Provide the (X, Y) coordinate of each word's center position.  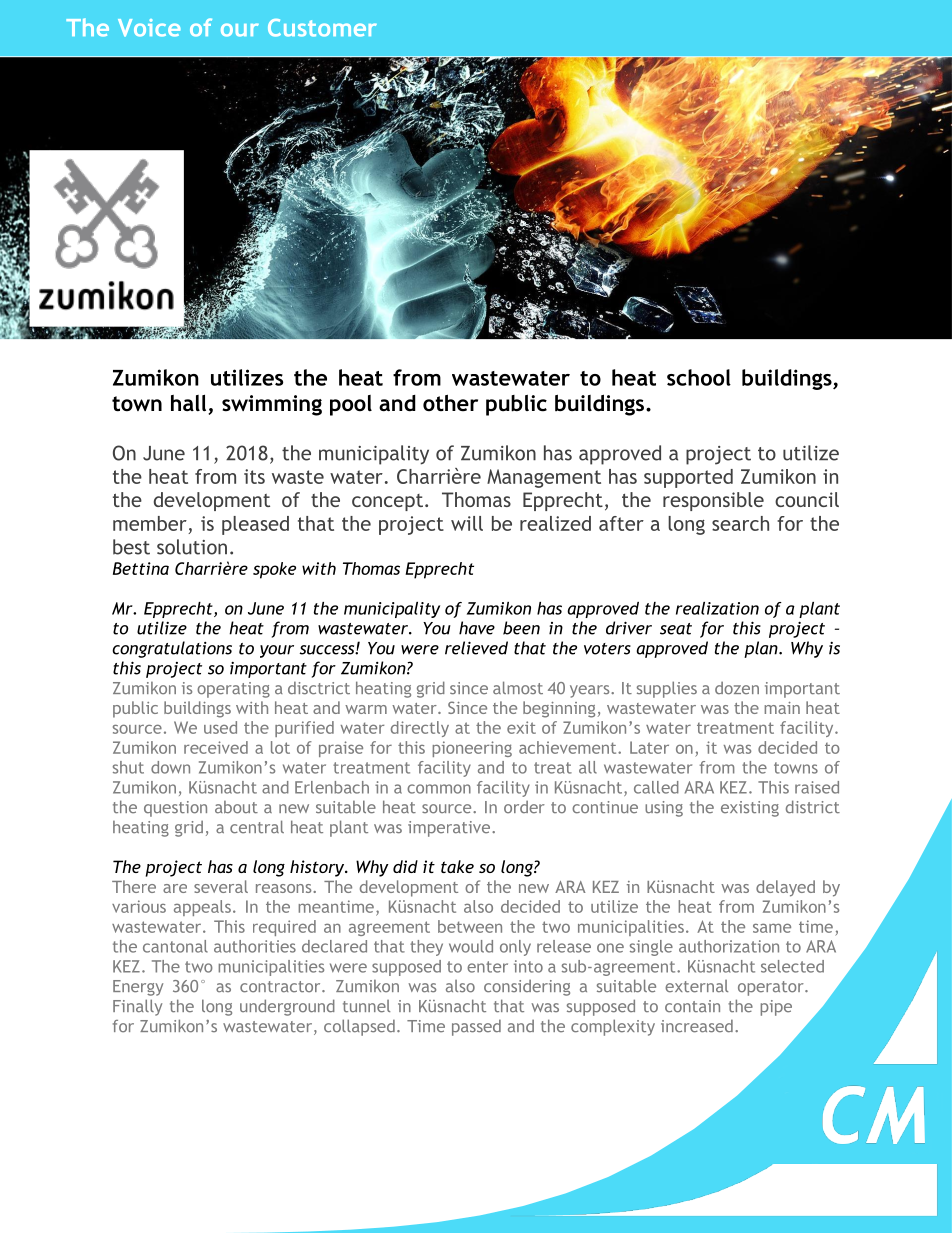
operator (772, 988)
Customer (322, 28)
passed (476, 1027)
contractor (281, 987)
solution (192, 547)
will (467, 523)
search (740, 523)
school (699, 377)
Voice (149, 28)
